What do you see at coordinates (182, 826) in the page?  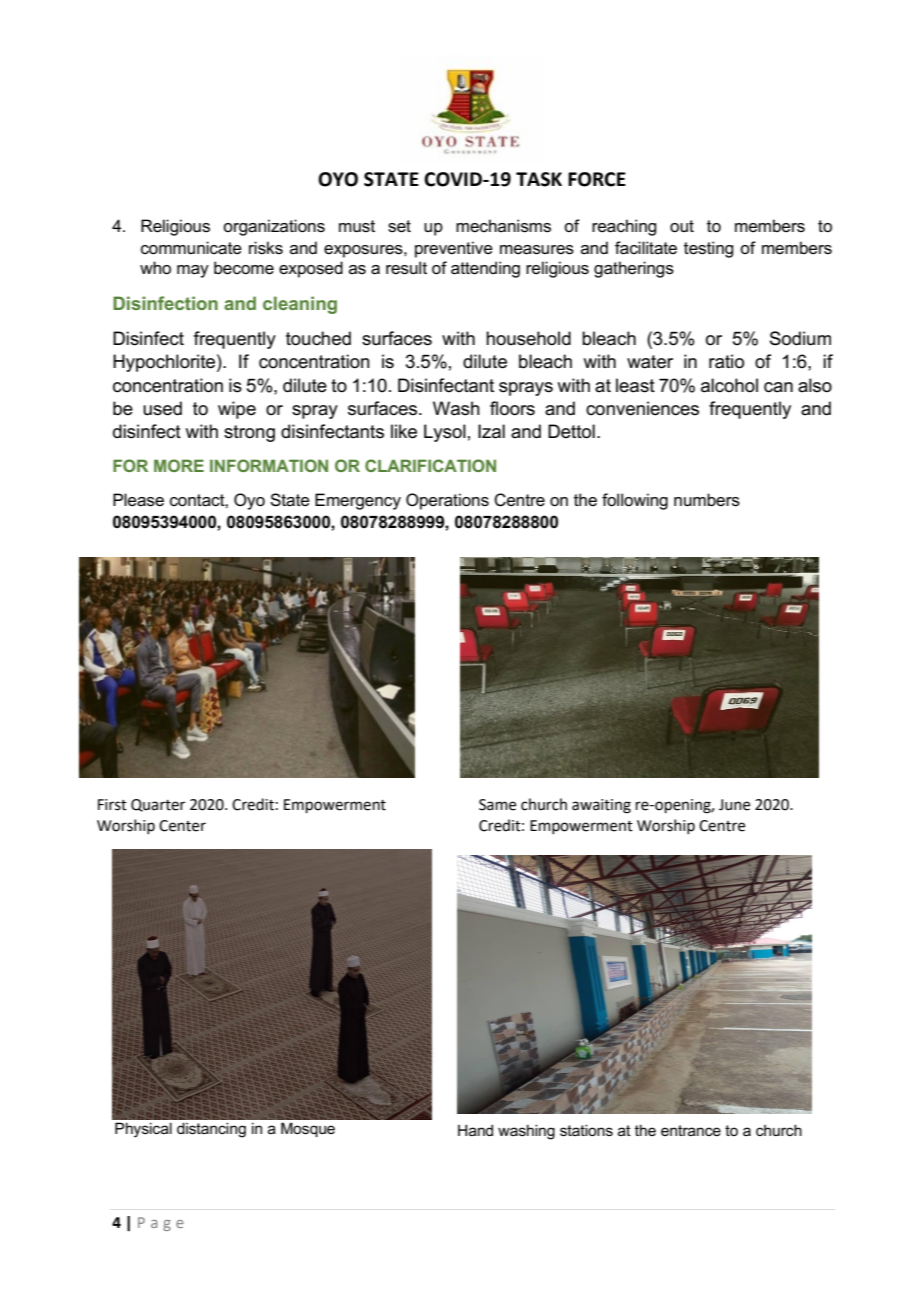 I see `Center` at bounding box center [182, 826].
